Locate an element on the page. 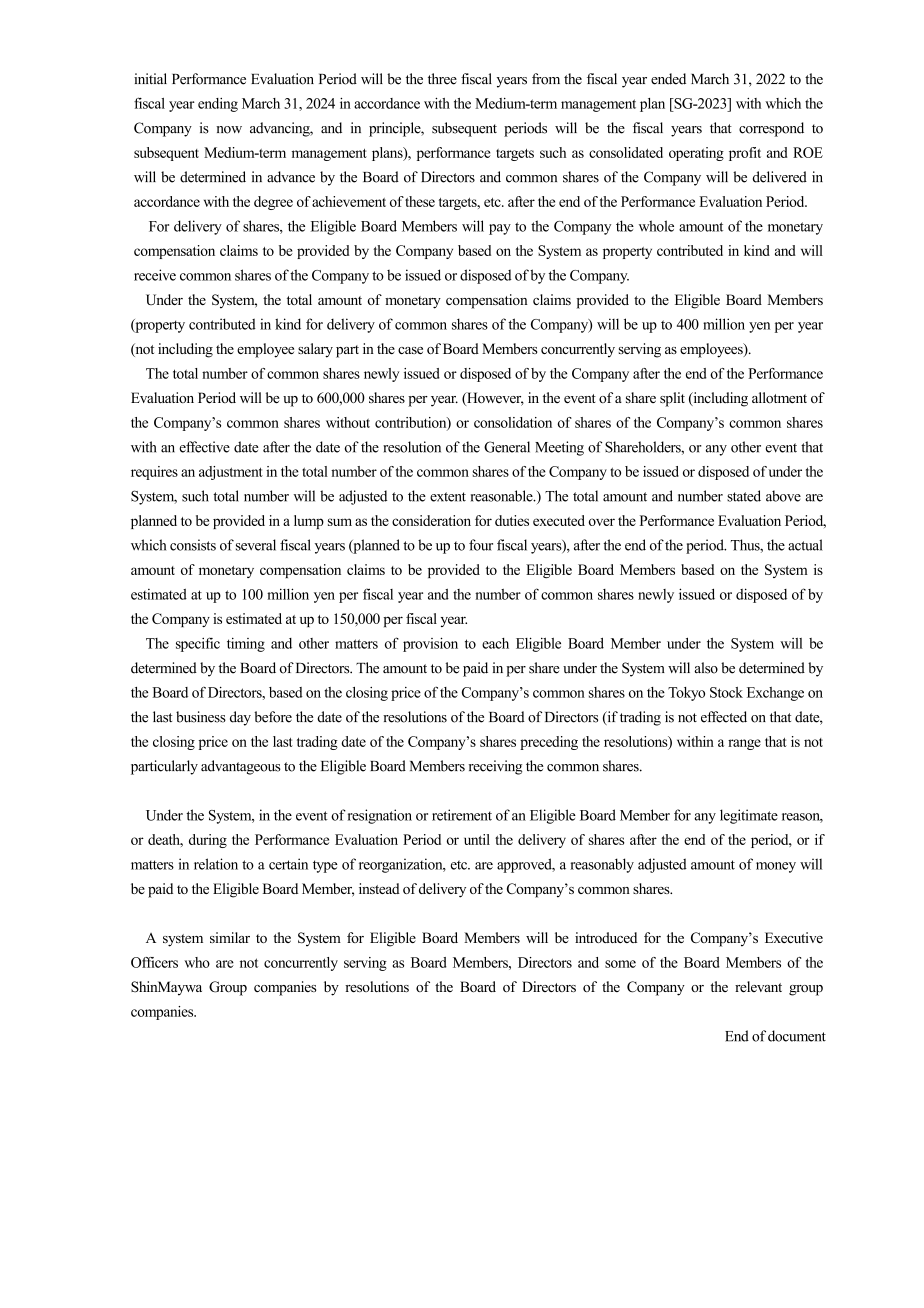 The width and height of the image is (924, 1308). correspond is located at coordinates (771, 129).
